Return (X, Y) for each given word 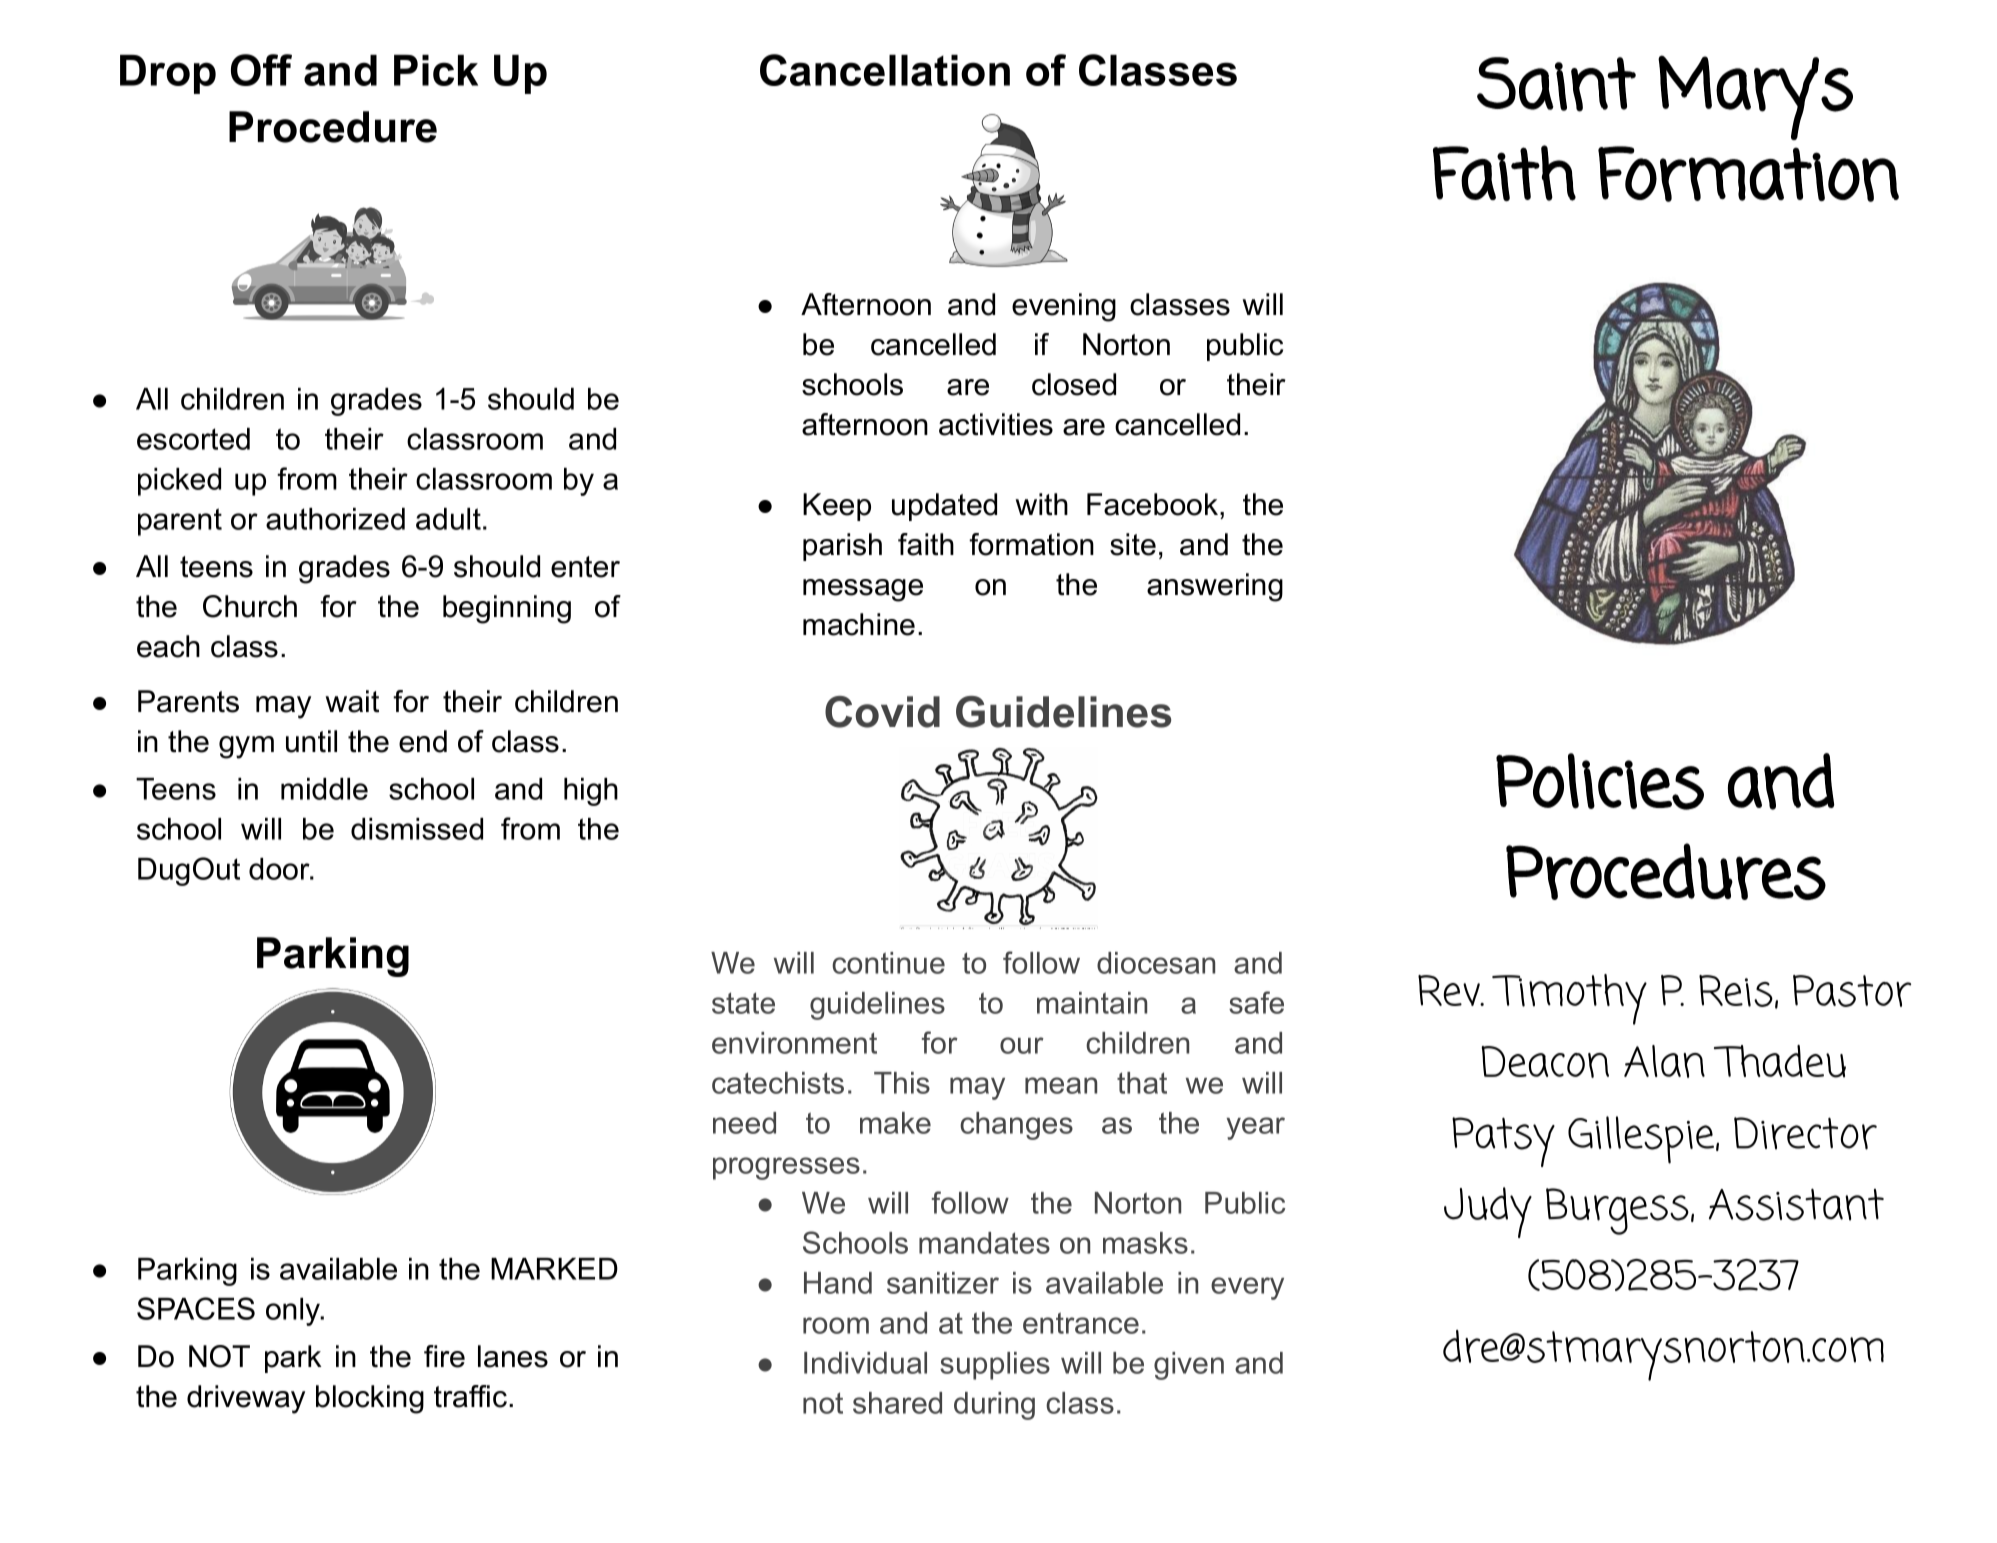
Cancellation (885, 70)
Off (261, 70)
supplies (995, 1366)
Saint (1556, 84)
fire (444, 1356)
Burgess (1617, 1211)
